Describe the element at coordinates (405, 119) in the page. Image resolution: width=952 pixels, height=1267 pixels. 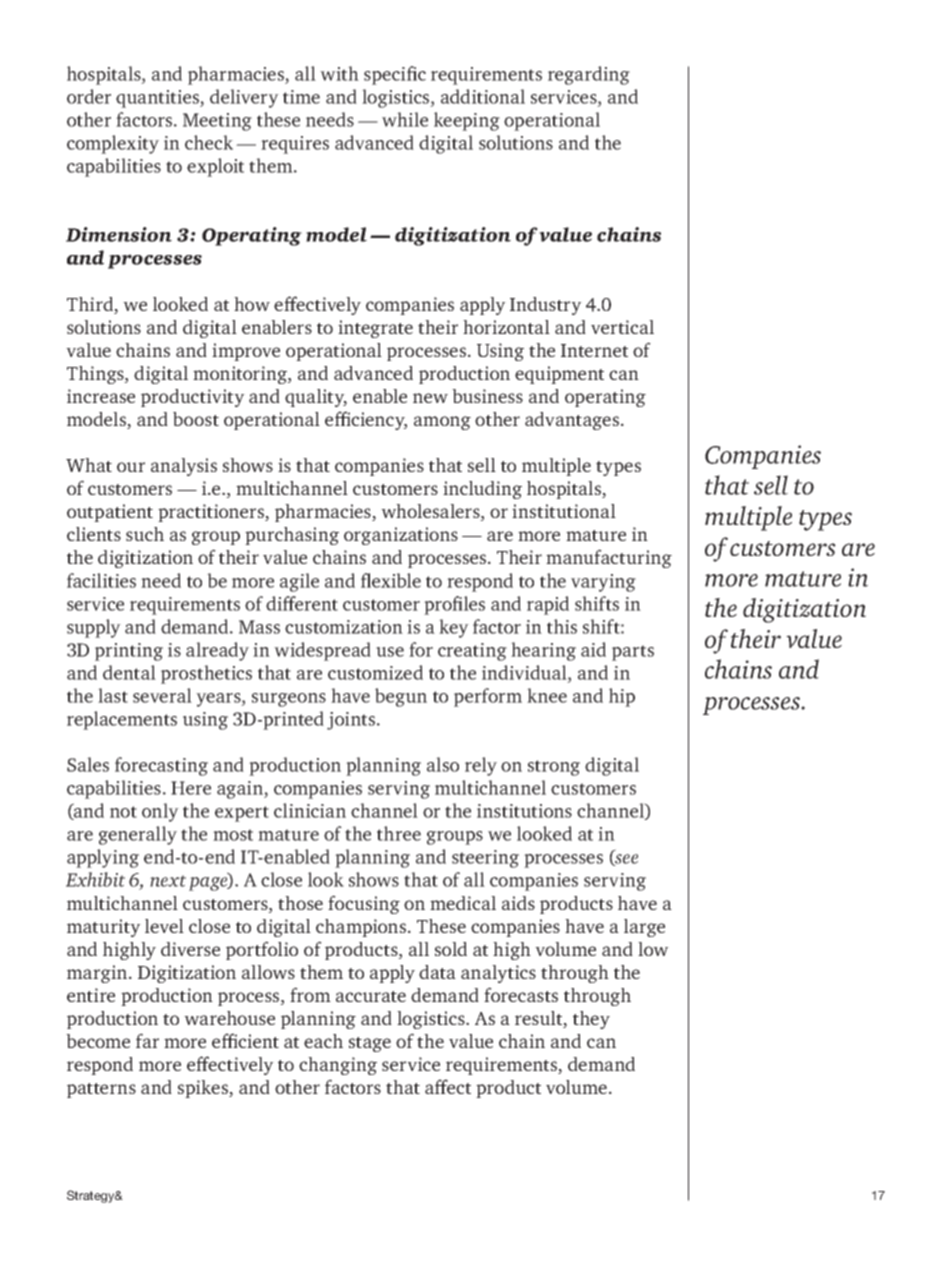
I see `while` at that location.
